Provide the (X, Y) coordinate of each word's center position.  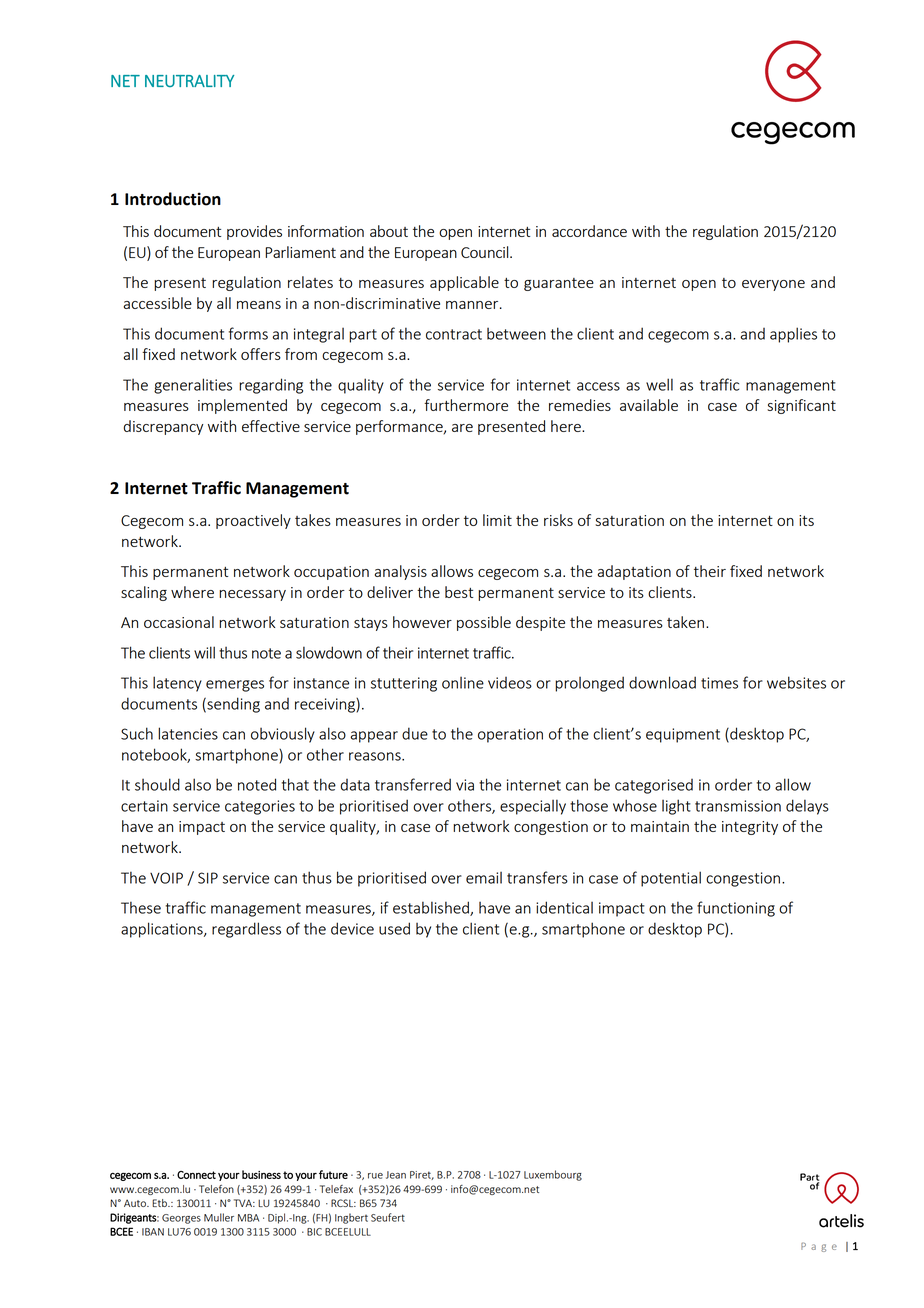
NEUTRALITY (189, 81)
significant (801, 406)
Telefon (216, 1189)
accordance (589, 231)
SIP (208, 878)
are (462, 428)
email (484, 878)
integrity (750, 828)
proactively (253, 521)
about (389, 231)
